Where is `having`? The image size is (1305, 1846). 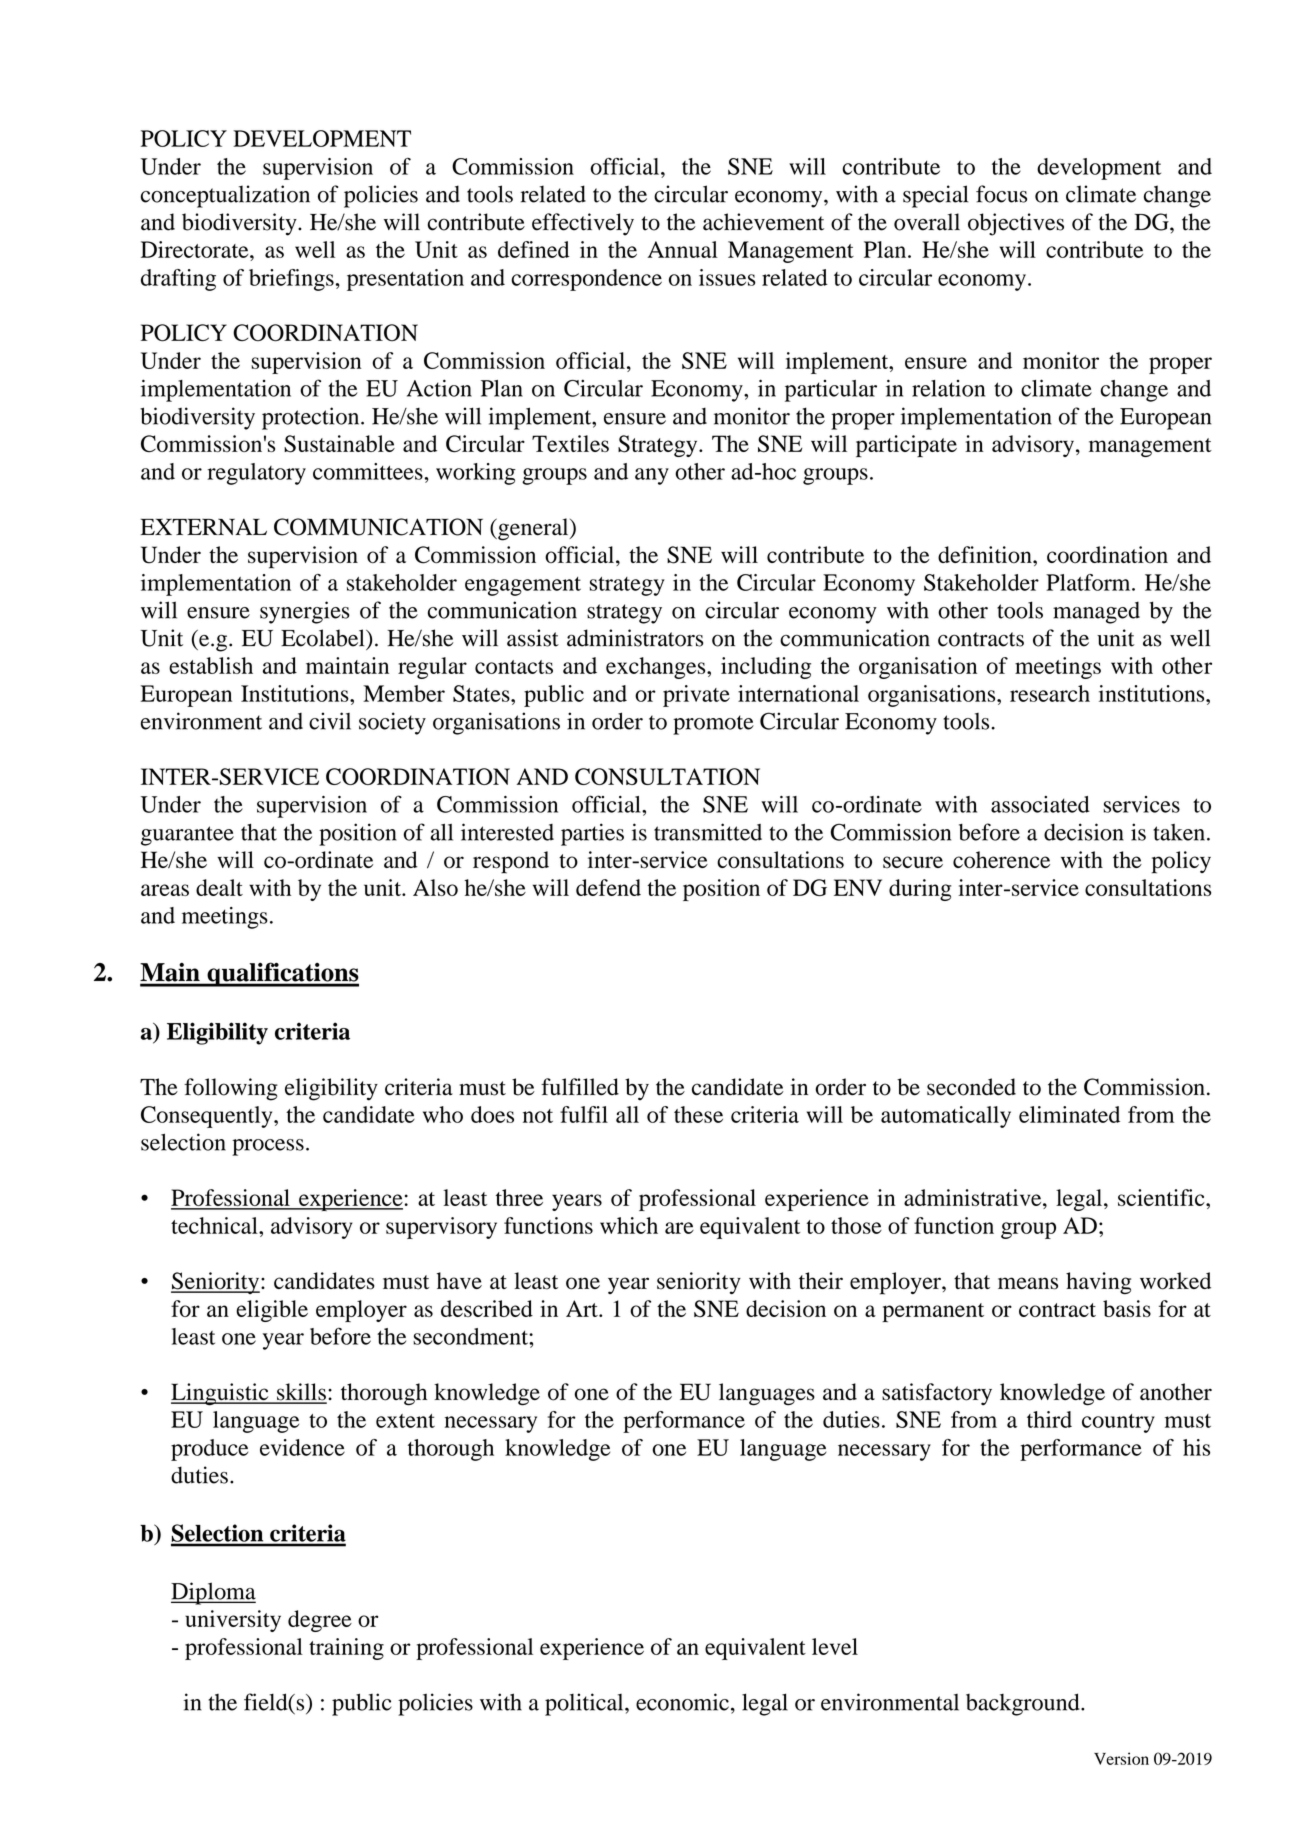 having is located at coordinates (1098, 1283).
